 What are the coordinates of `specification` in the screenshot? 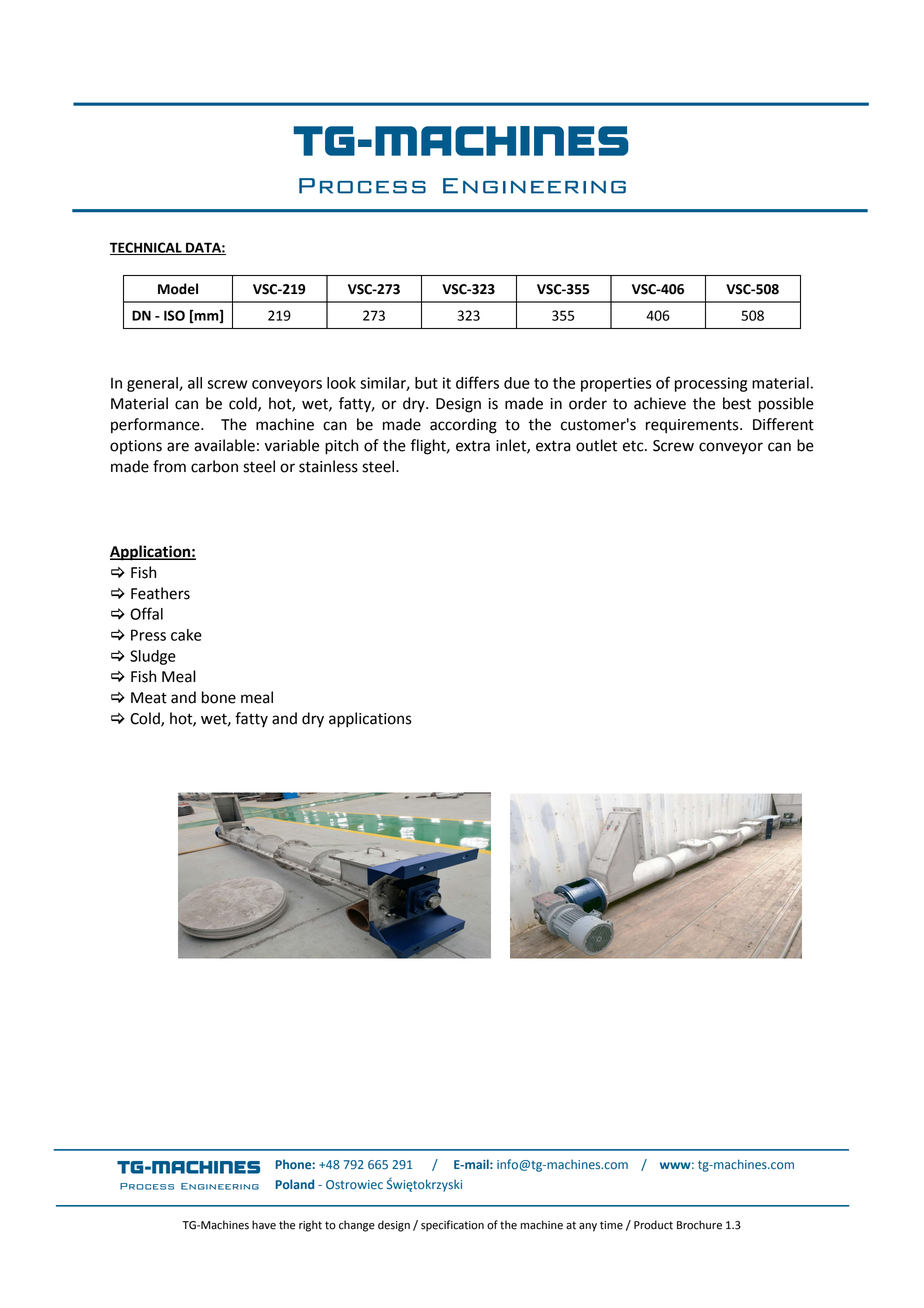 It's located at (452, 1226).
